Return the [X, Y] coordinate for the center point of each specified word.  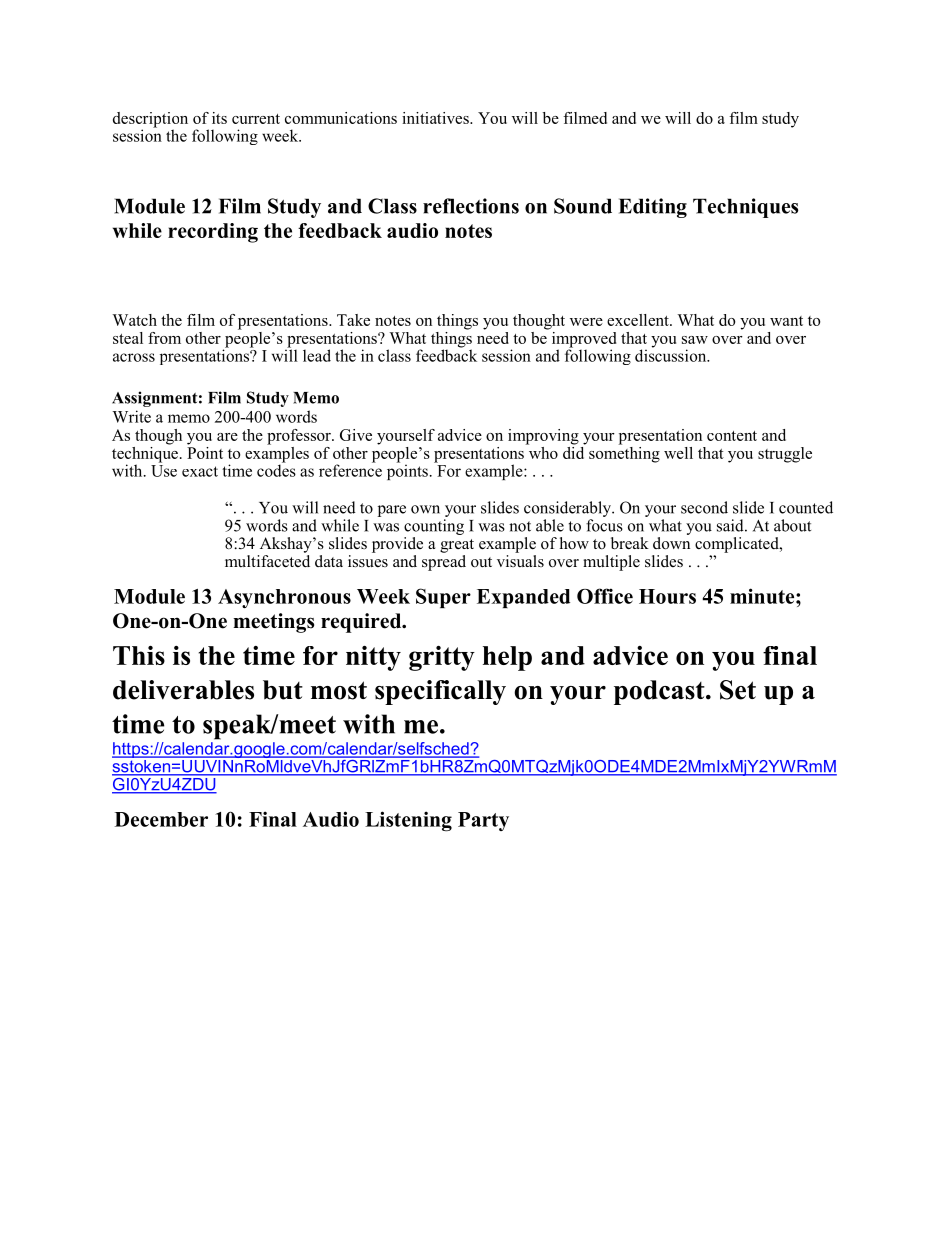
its [219, 118]
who [542, 451]
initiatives [436, 118]
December [161, 819]
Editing [653, 208]
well [678, 453]
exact [200, 471]
